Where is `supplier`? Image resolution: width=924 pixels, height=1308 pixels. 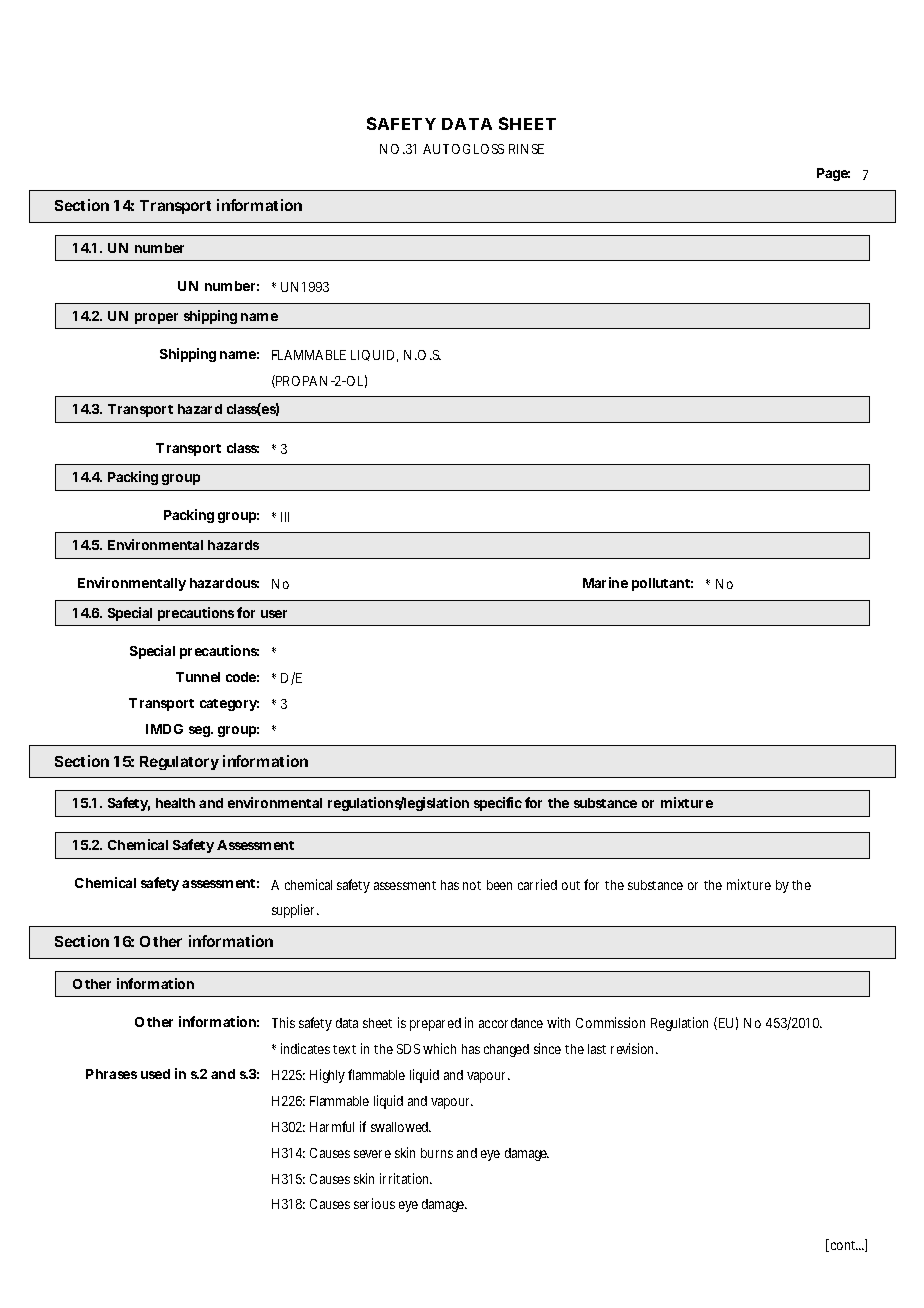 supplier is located at coordinates (295, 911).
